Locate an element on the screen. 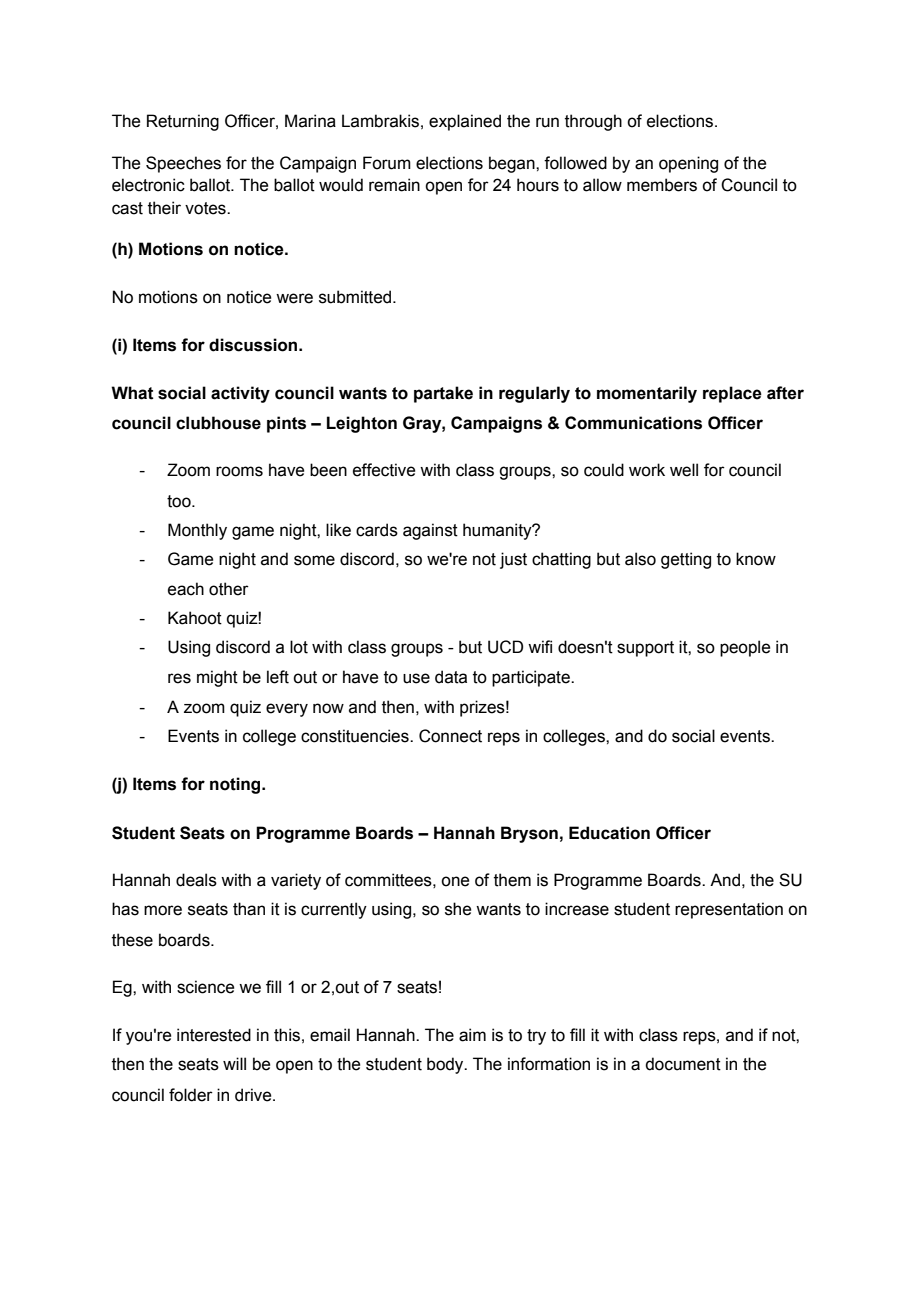 The width and height of the screenshot is (924, 1308). people is located at coordinates (745, 648).
